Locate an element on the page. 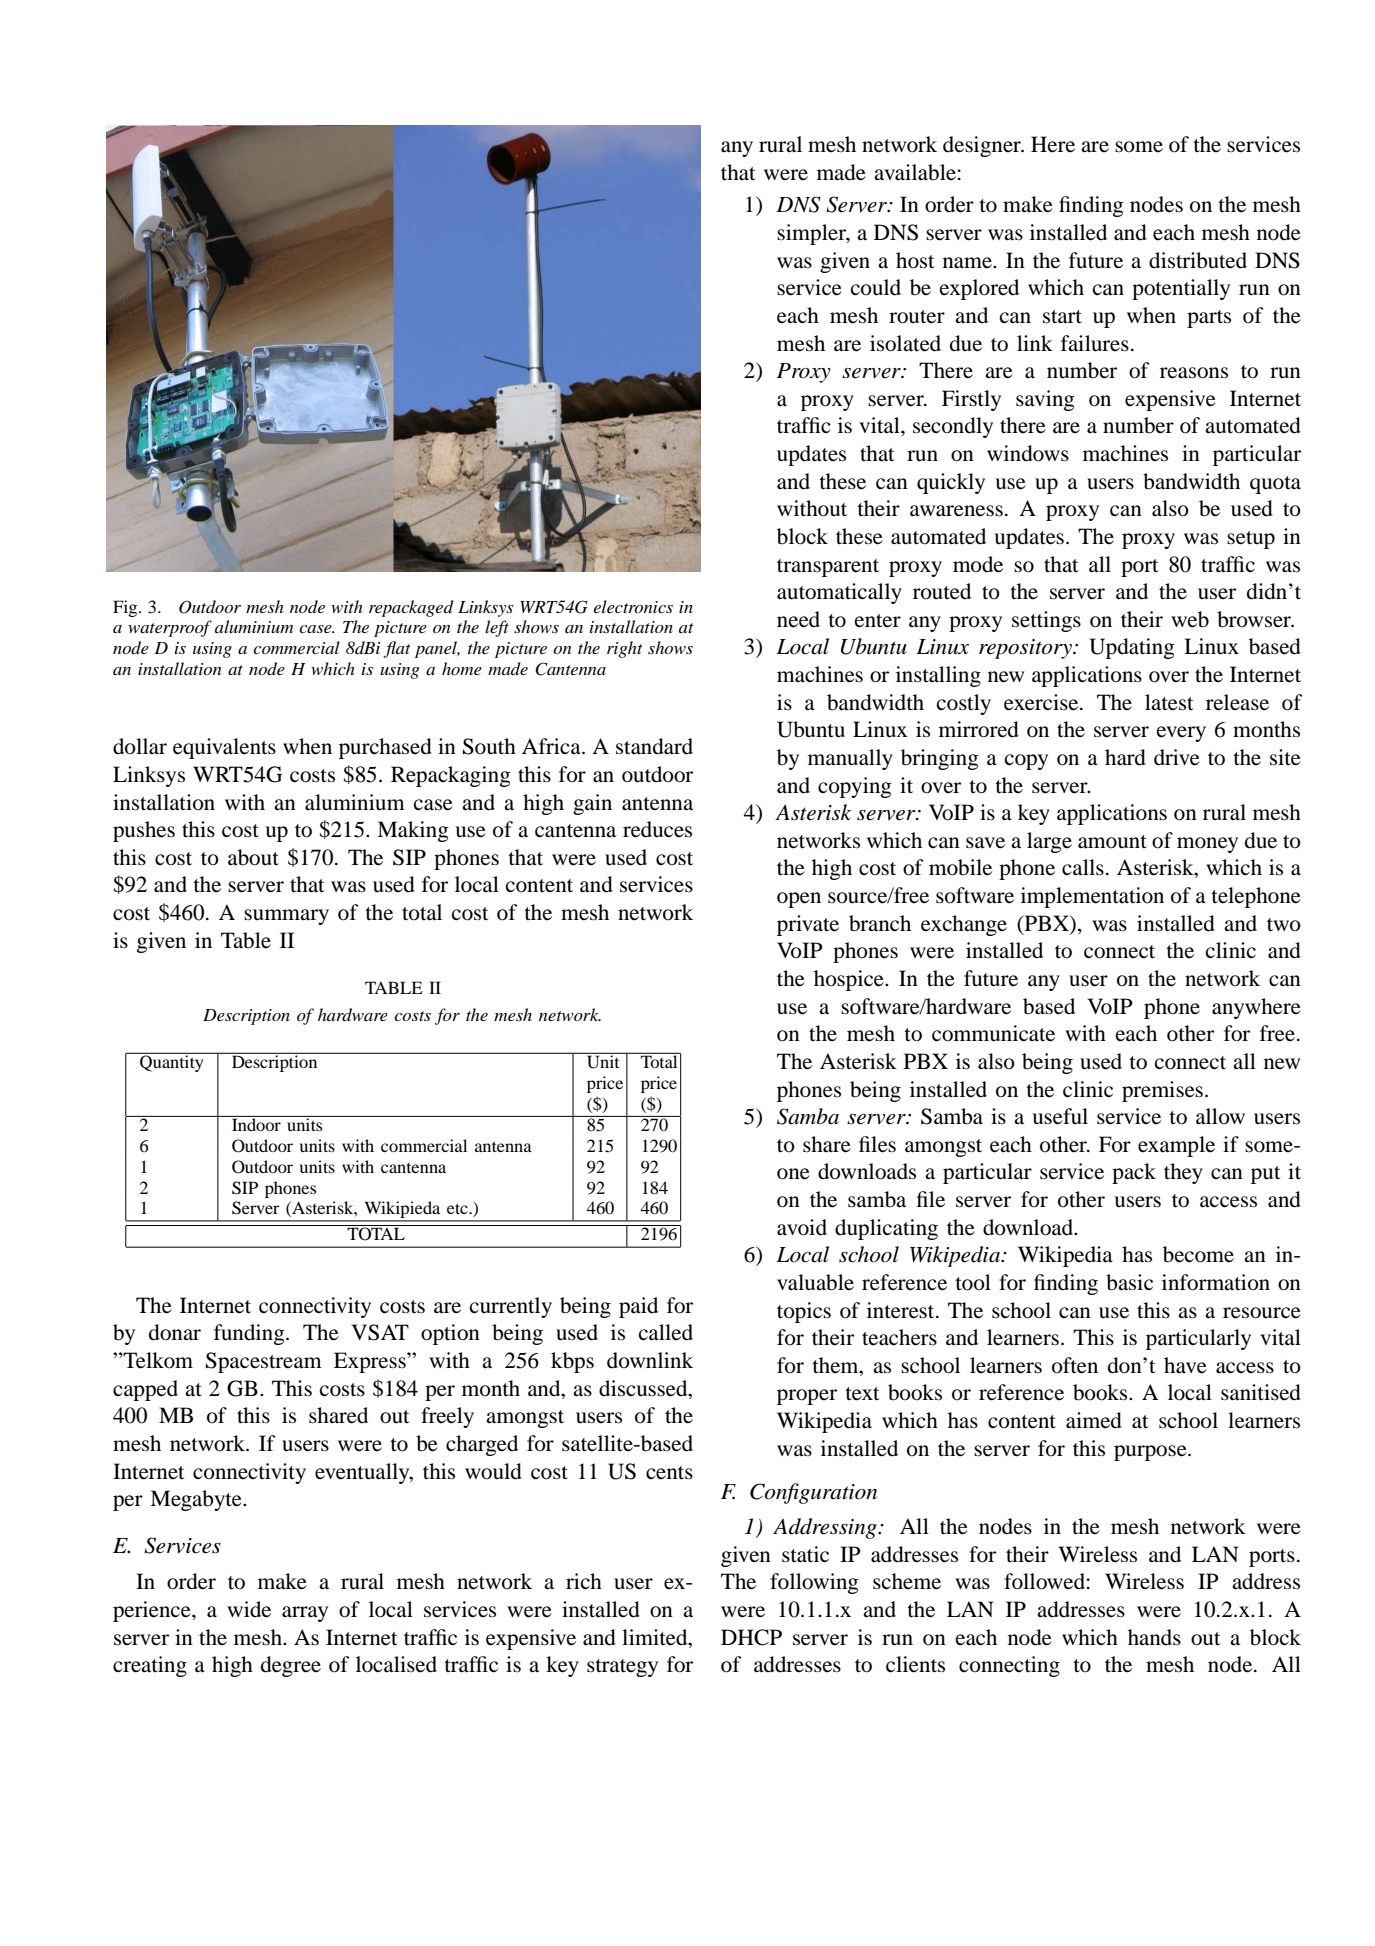 The image size is (1375, 1946). distributed is located at coordinates (1198, 260).
